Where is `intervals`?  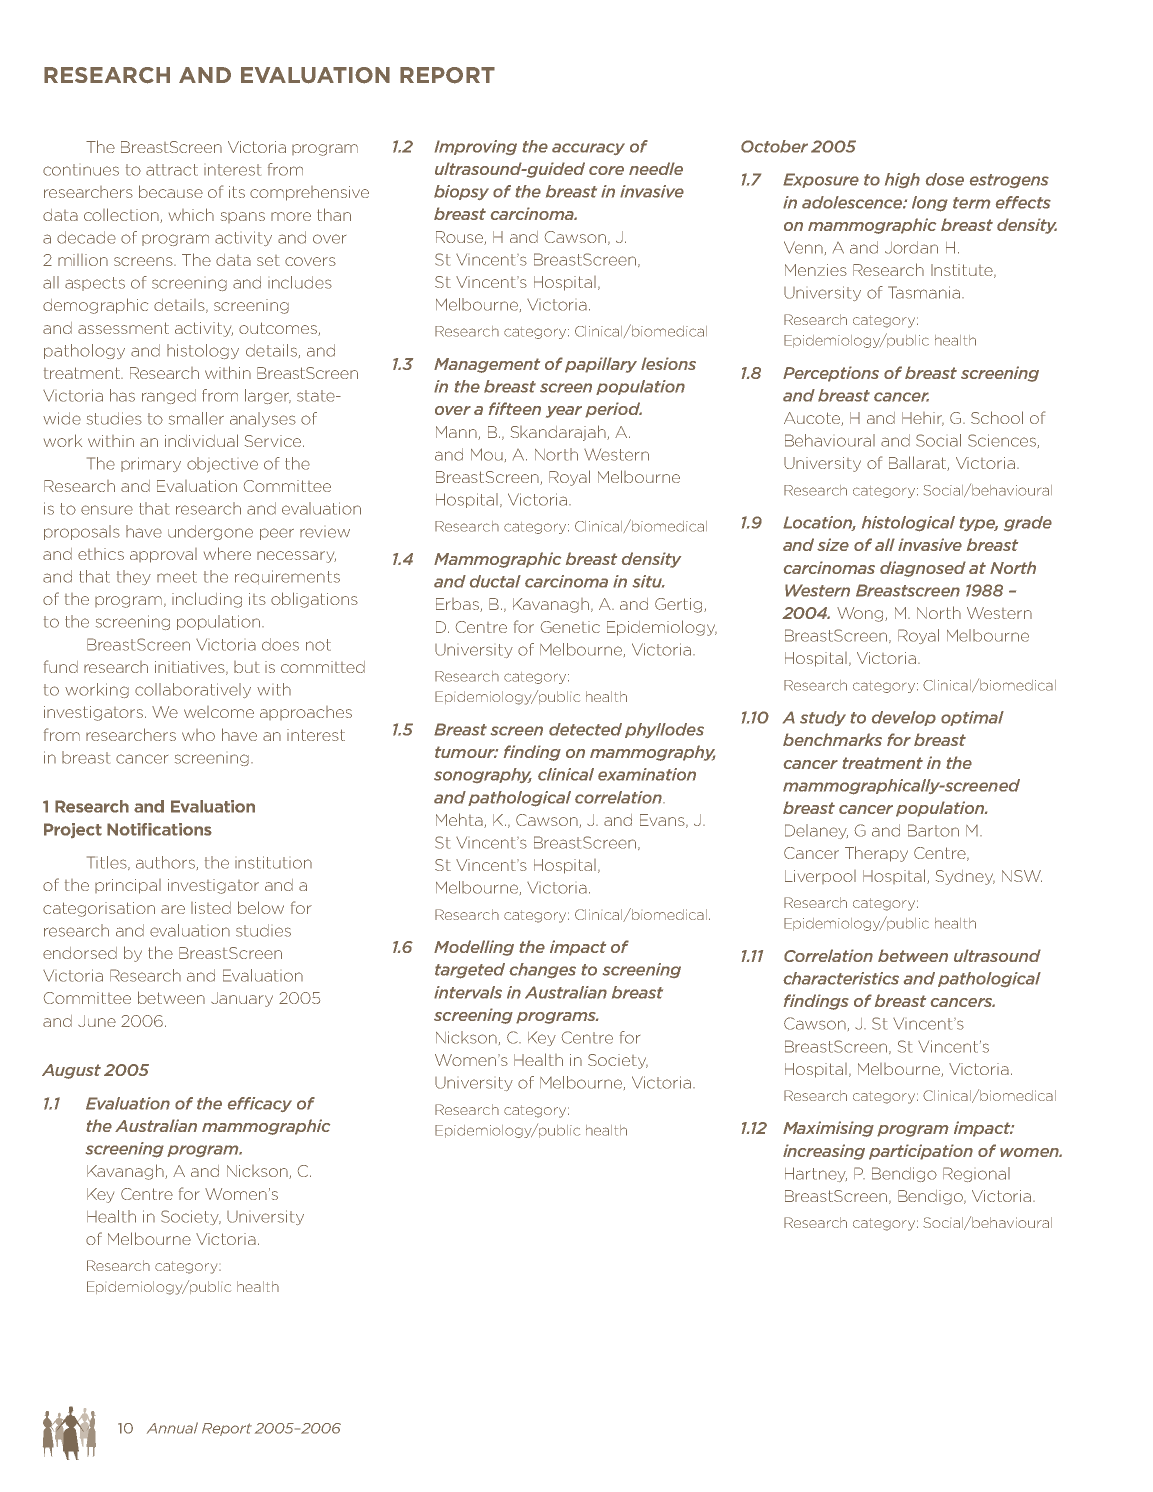 intervals is located at coordinates (468, 992).
